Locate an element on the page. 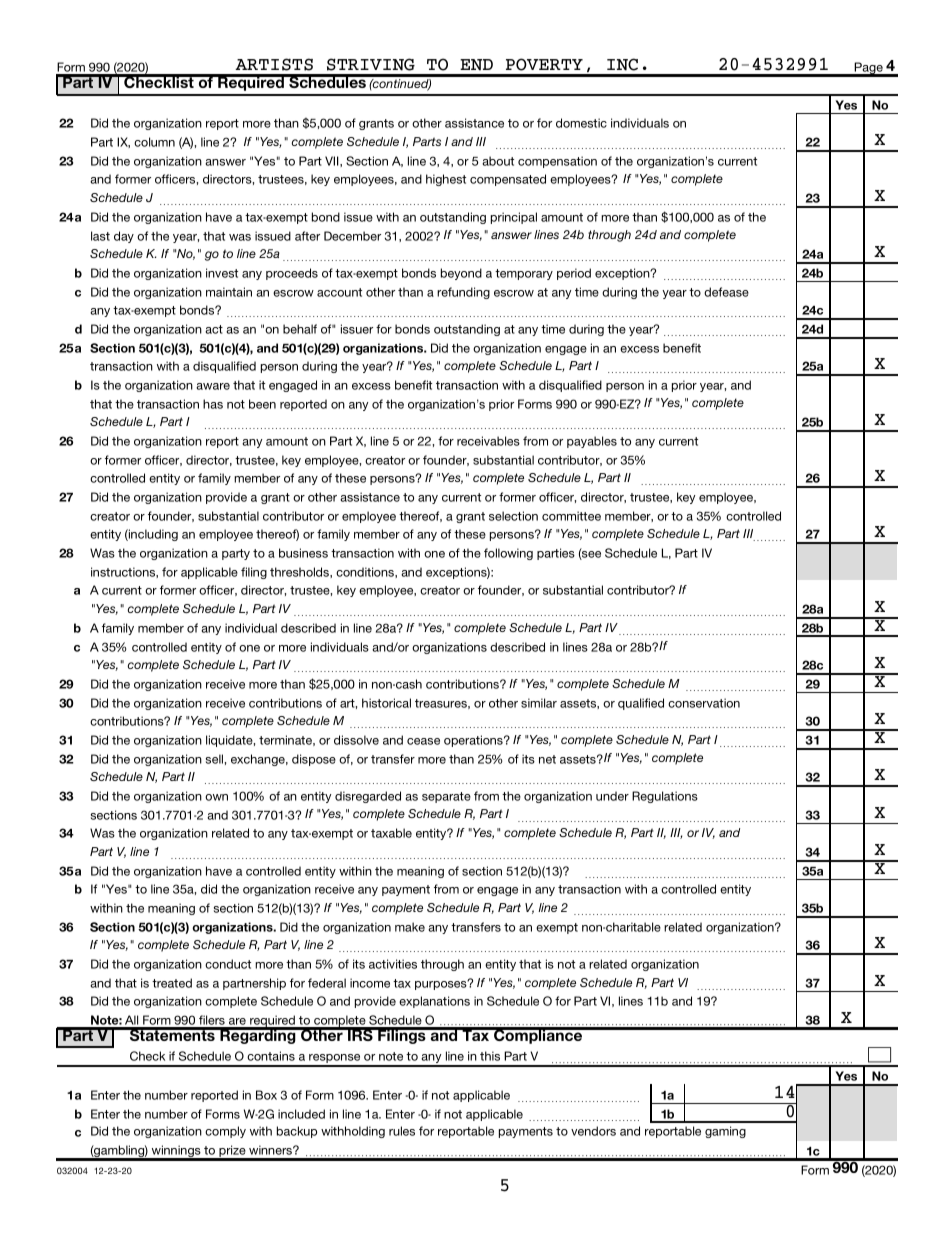  domestic is located at coordinates (581, 123).
